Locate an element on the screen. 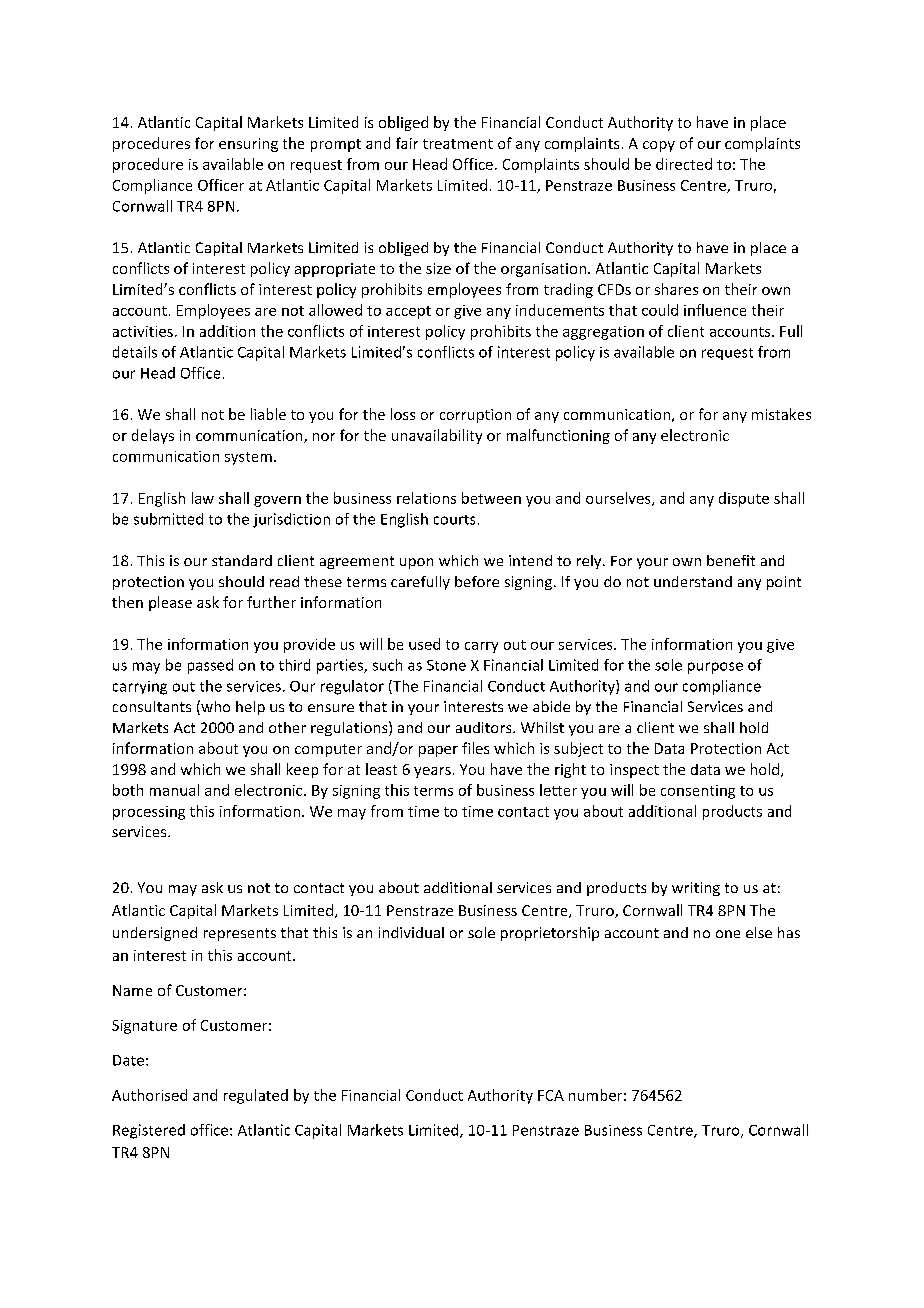  treatment is located at coordinates (458, 144).
